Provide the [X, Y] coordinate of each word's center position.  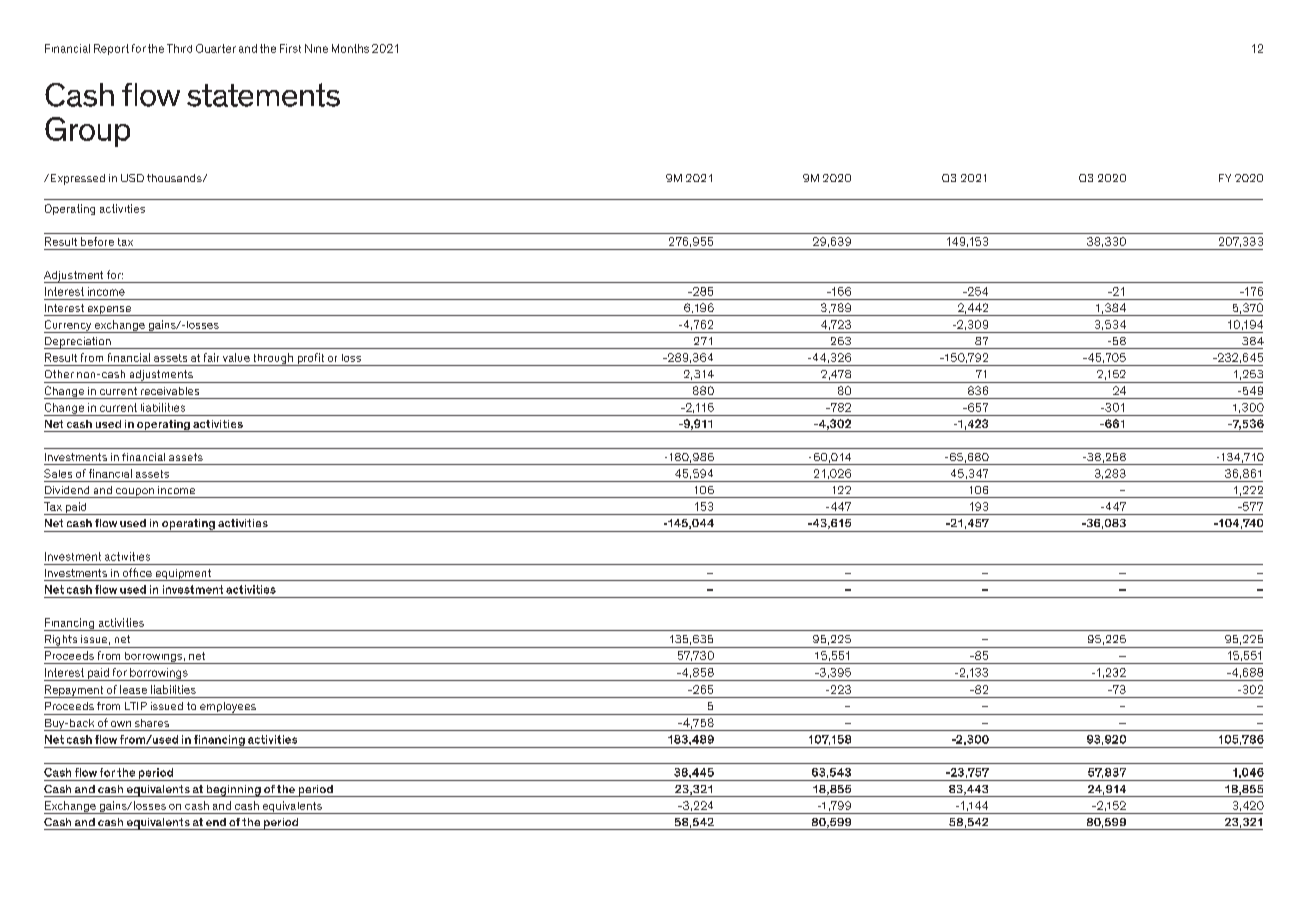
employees [228, 708]
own [121, 724]
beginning [233, 791]
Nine [316, 48]
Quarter [216, 48]
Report [111, 49]
